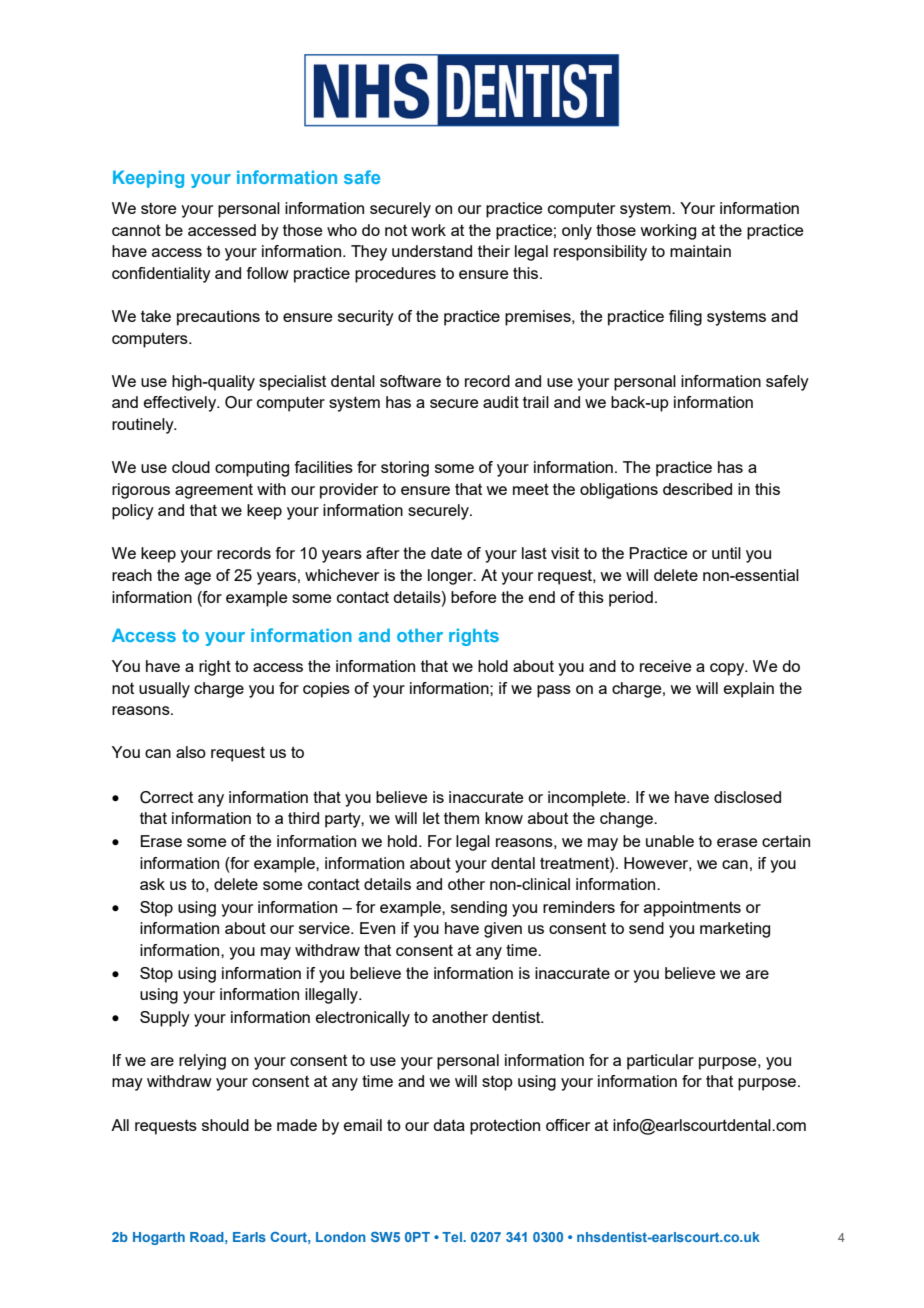 The image size is (924, 1308). I want to click on ask, so click(152, 884).
